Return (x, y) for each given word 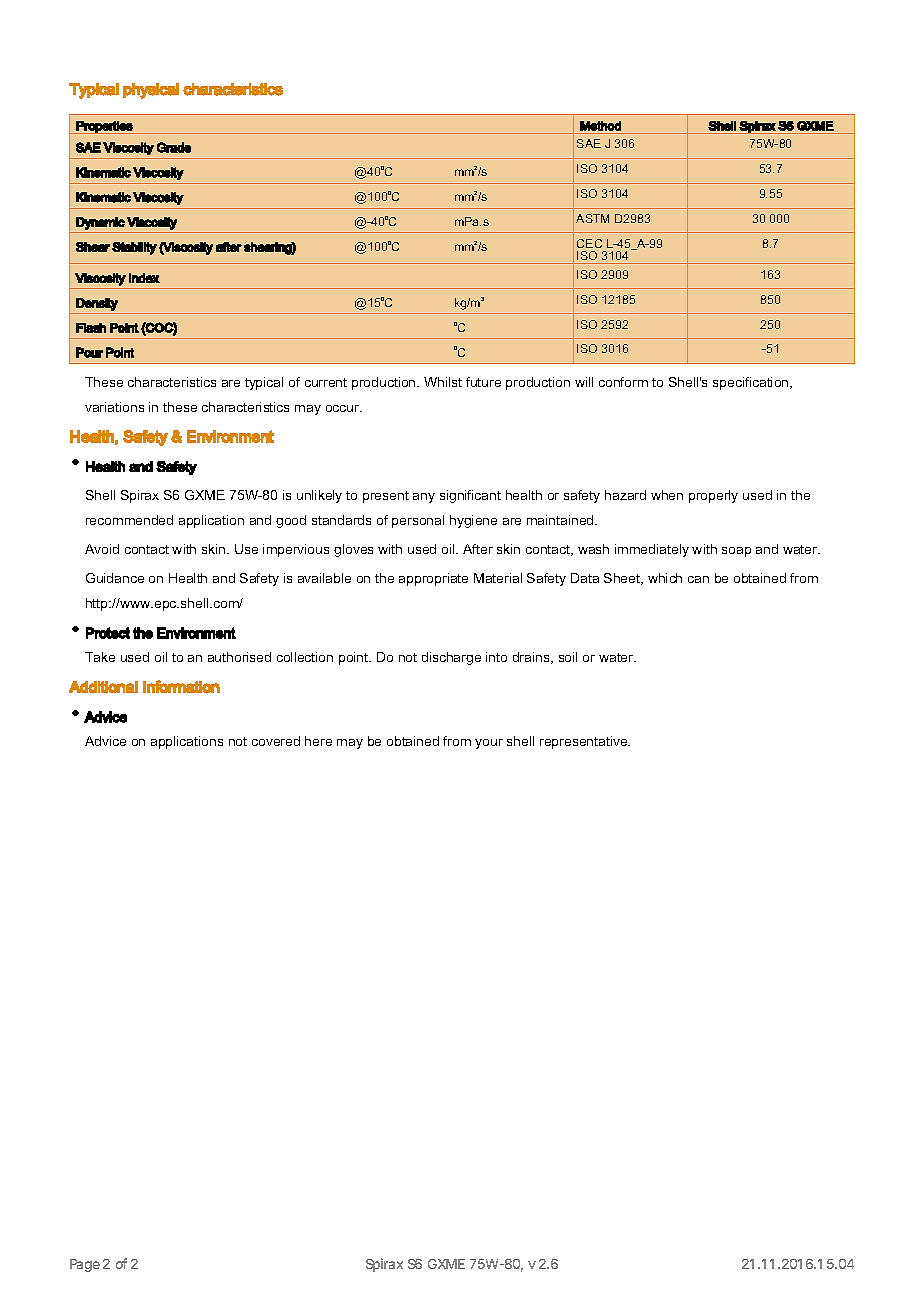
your (489, 744)
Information (181, 686)
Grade (174, 147)
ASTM (592, 218)
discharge (451, 658)
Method (600, 126)
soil (568, 657)
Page (85, 1265)
